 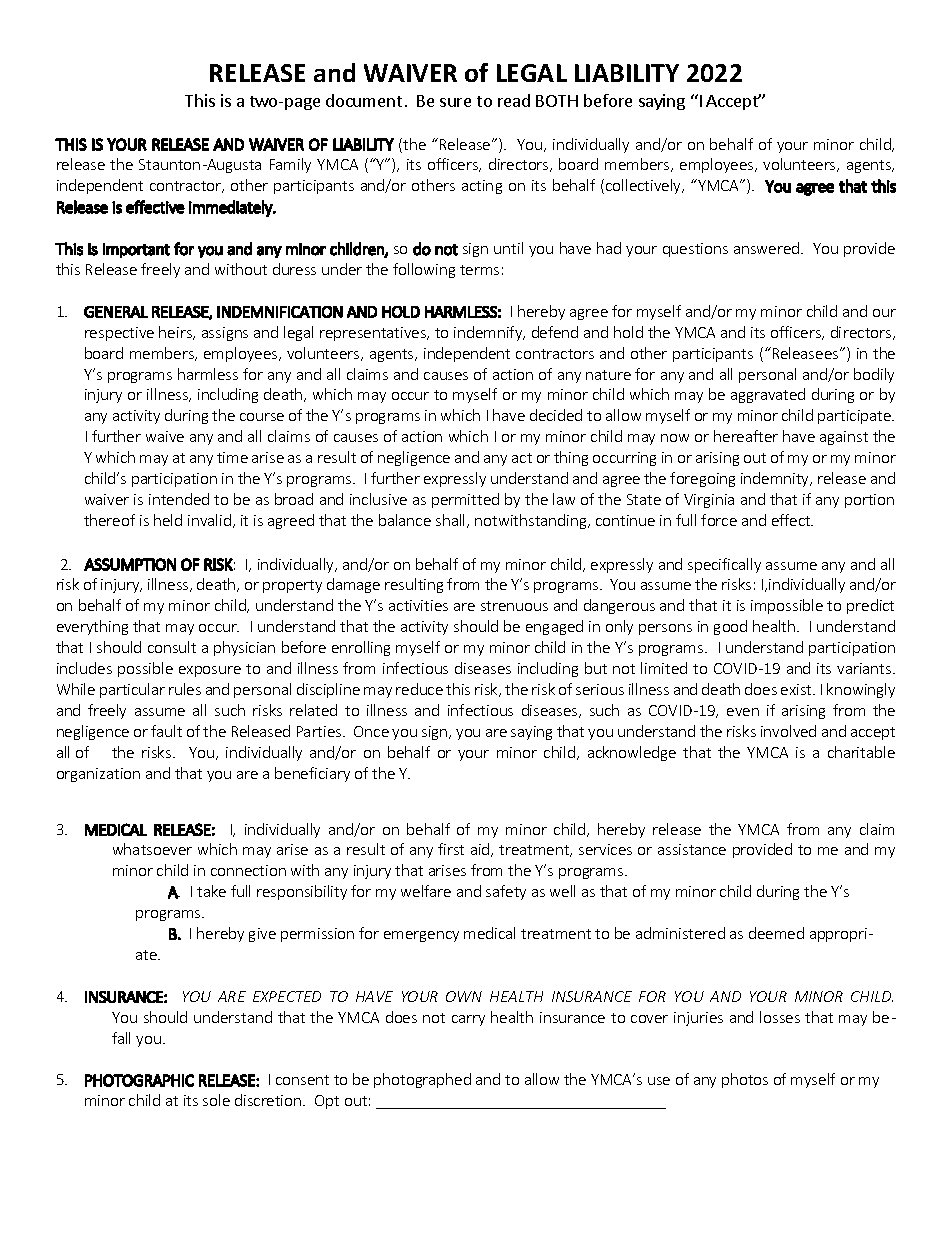 What do you see at coordinates (489, 333) in the document?
I see `indemnify` at bounding box center [489, 333].
